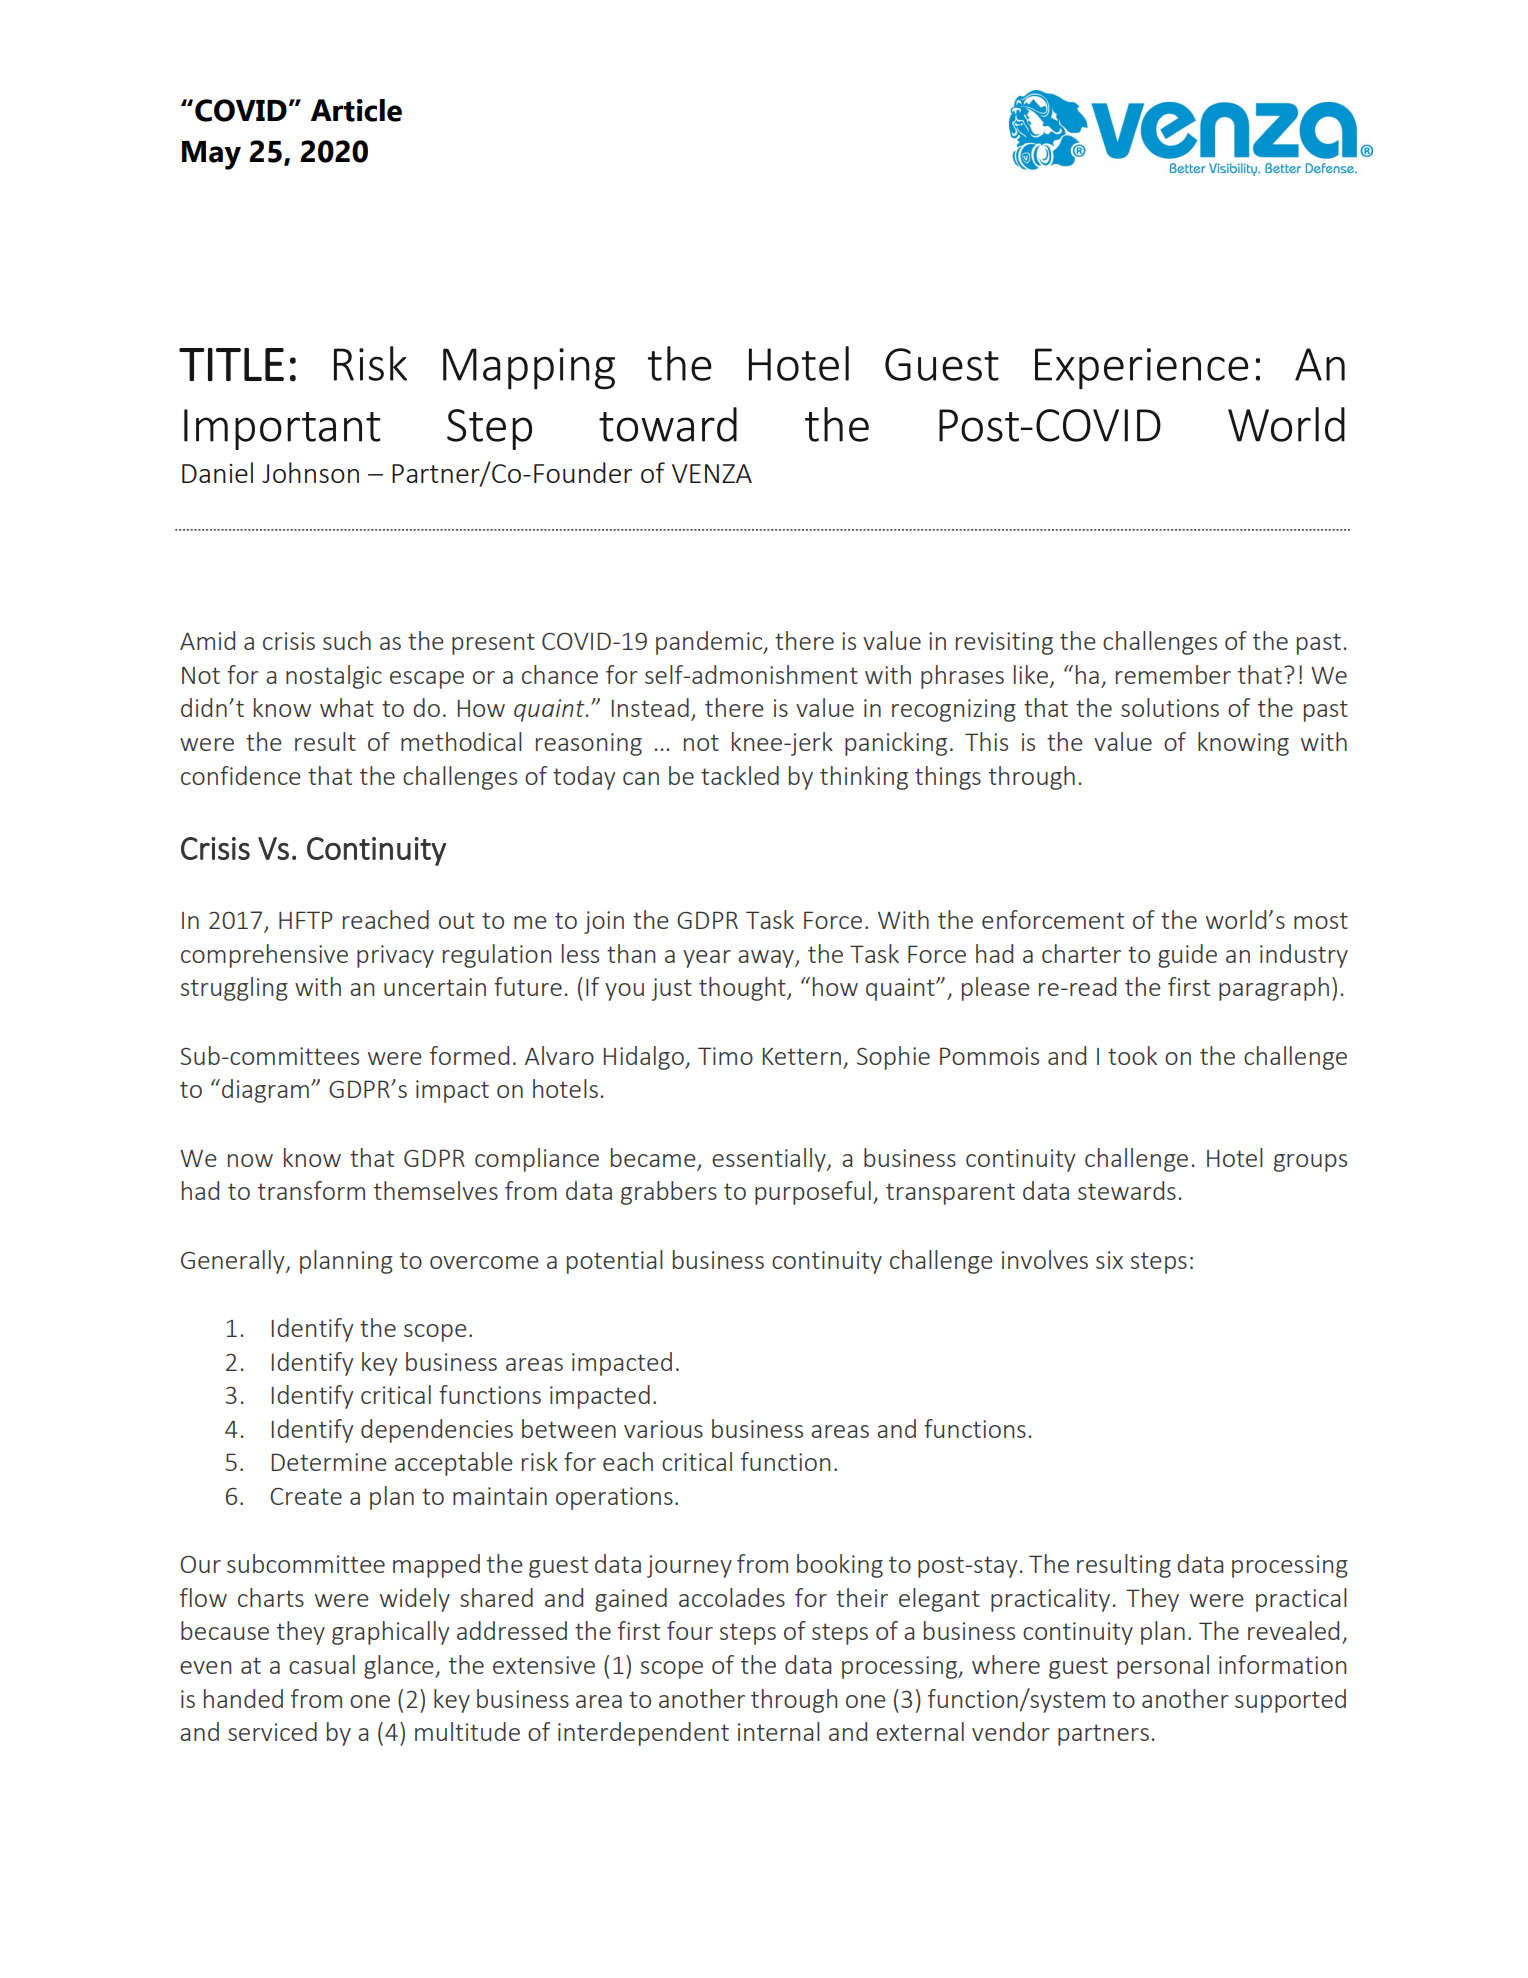 The width and height of the document is (1528, 1978). Describe the element at coordinates (322, 1664) in the document. I see `casual` at that location.
